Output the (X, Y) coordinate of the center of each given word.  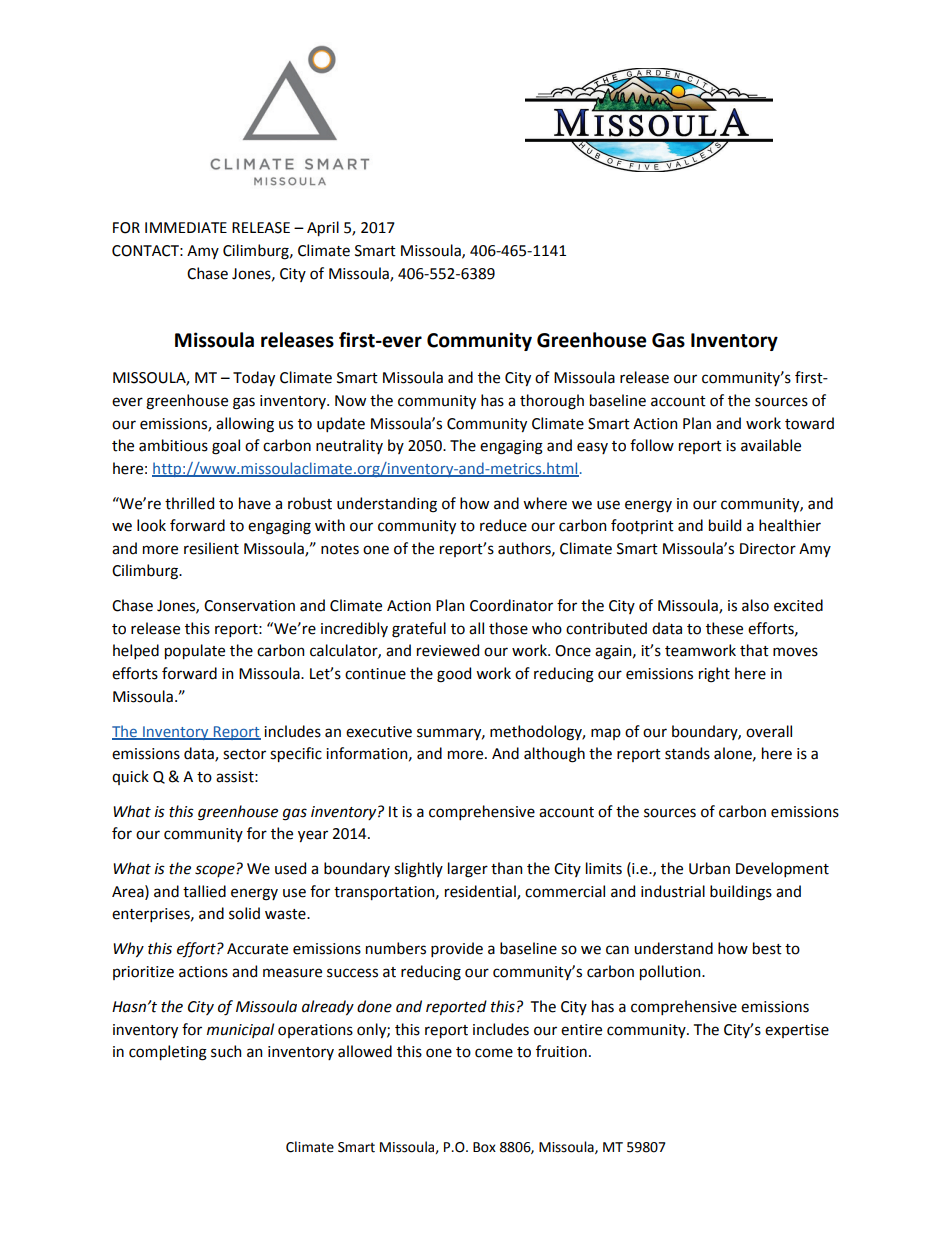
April (323, 228)
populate (195, 651)
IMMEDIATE (186, 227)
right (714, 675)
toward (809, 423)
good (454, 675)
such (226, 1051)
